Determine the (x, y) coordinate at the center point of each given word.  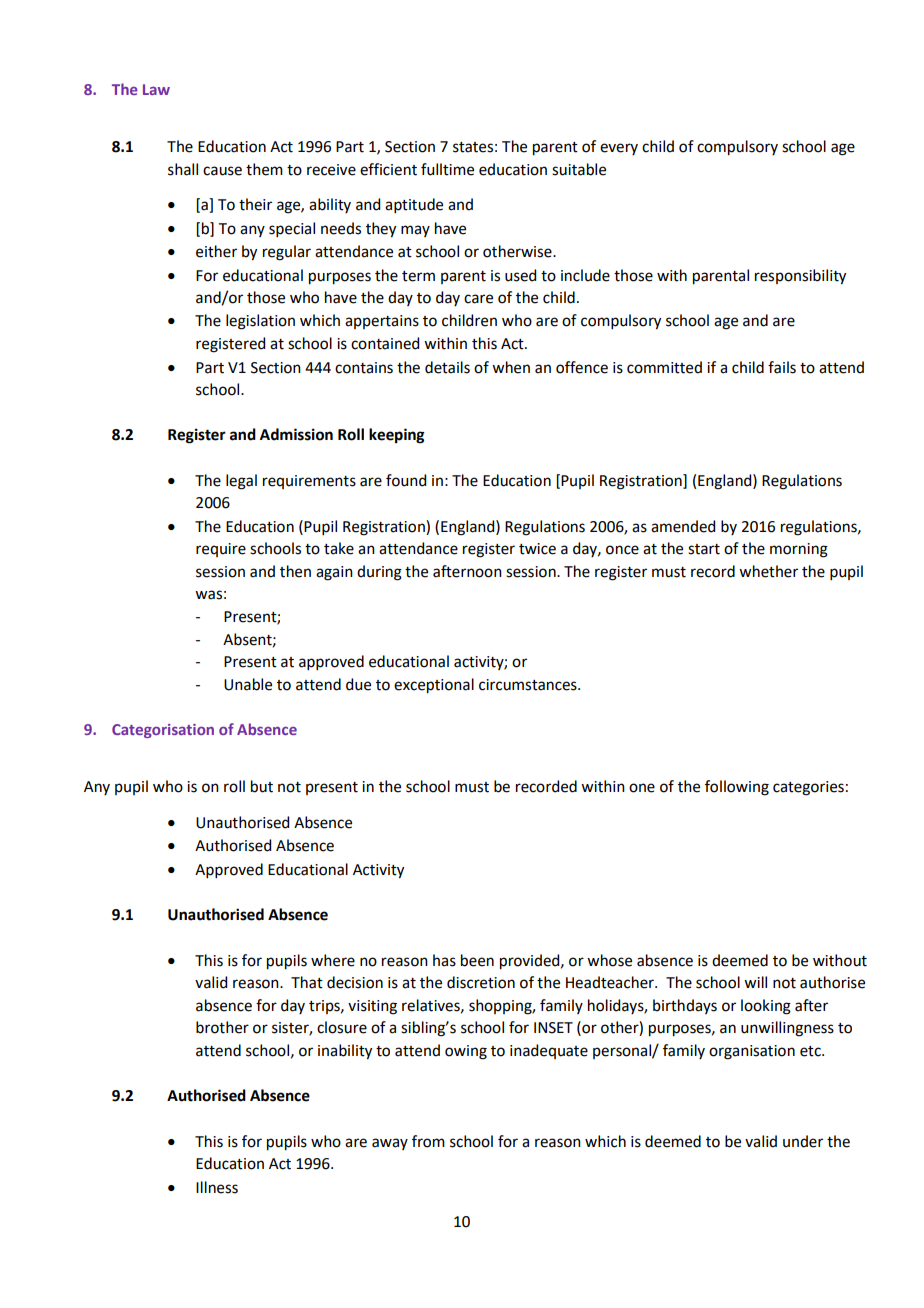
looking (766, 1007)
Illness (217, 1187)
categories (808, 788)
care (478, 299)
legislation (260, 322)
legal (241, 482)
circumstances (529, 685)
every (619, 149)
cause (222, 171)
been (477, 960)
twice (537, 549)
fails (782, 367)
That (307, 982)
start (704, 549)
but (262, 786)
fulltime (447, 169)
